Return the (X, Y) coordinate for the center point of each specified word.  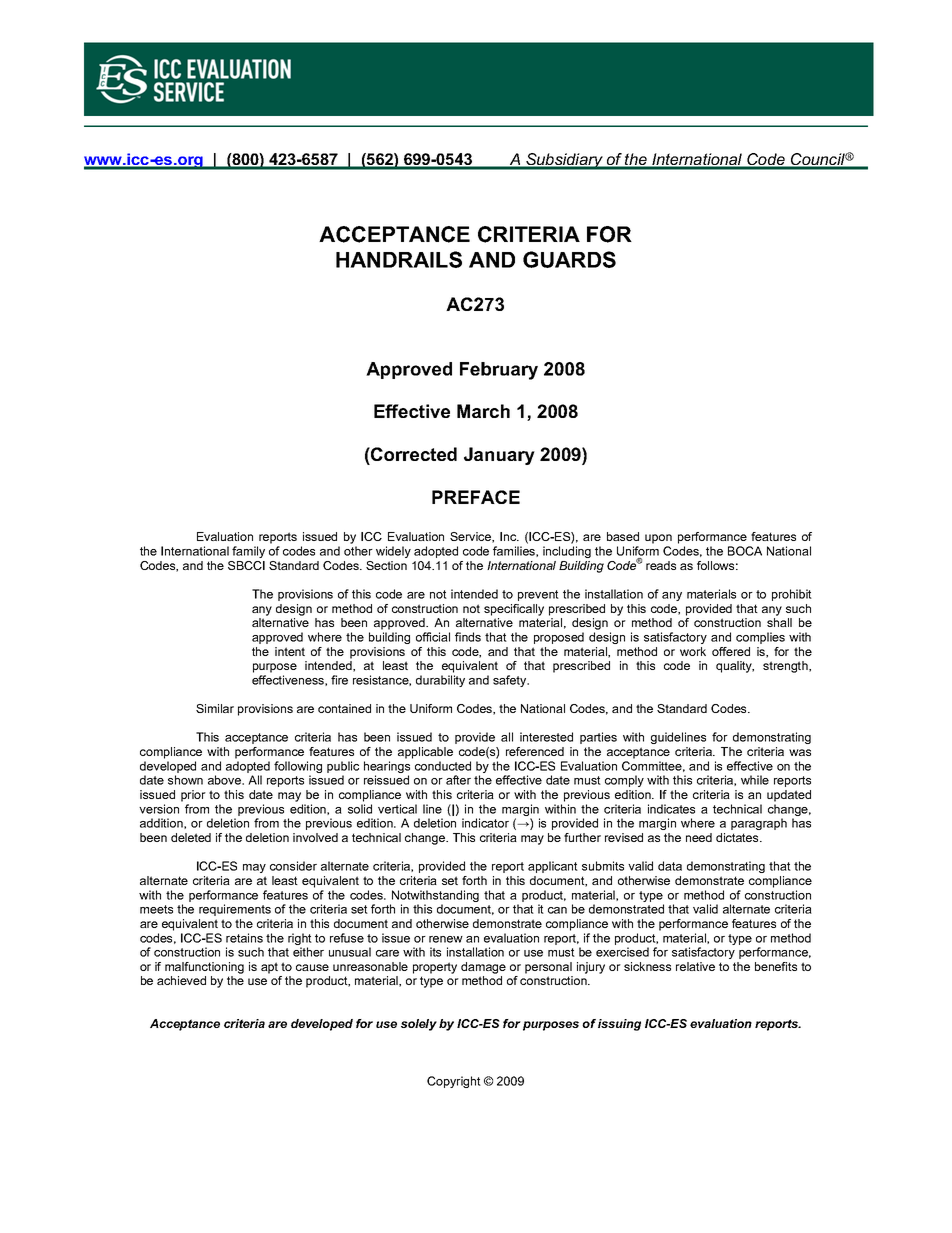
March (483, 411)
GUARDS (569, 259)
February (499, 371)
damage (483, 968)
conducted (443, 766)
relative (695, 966)
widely (393, 552)
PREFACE (476, 497)
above (225, 780)
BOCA (745, 551)
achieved (181, 980)
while (755, 780)
